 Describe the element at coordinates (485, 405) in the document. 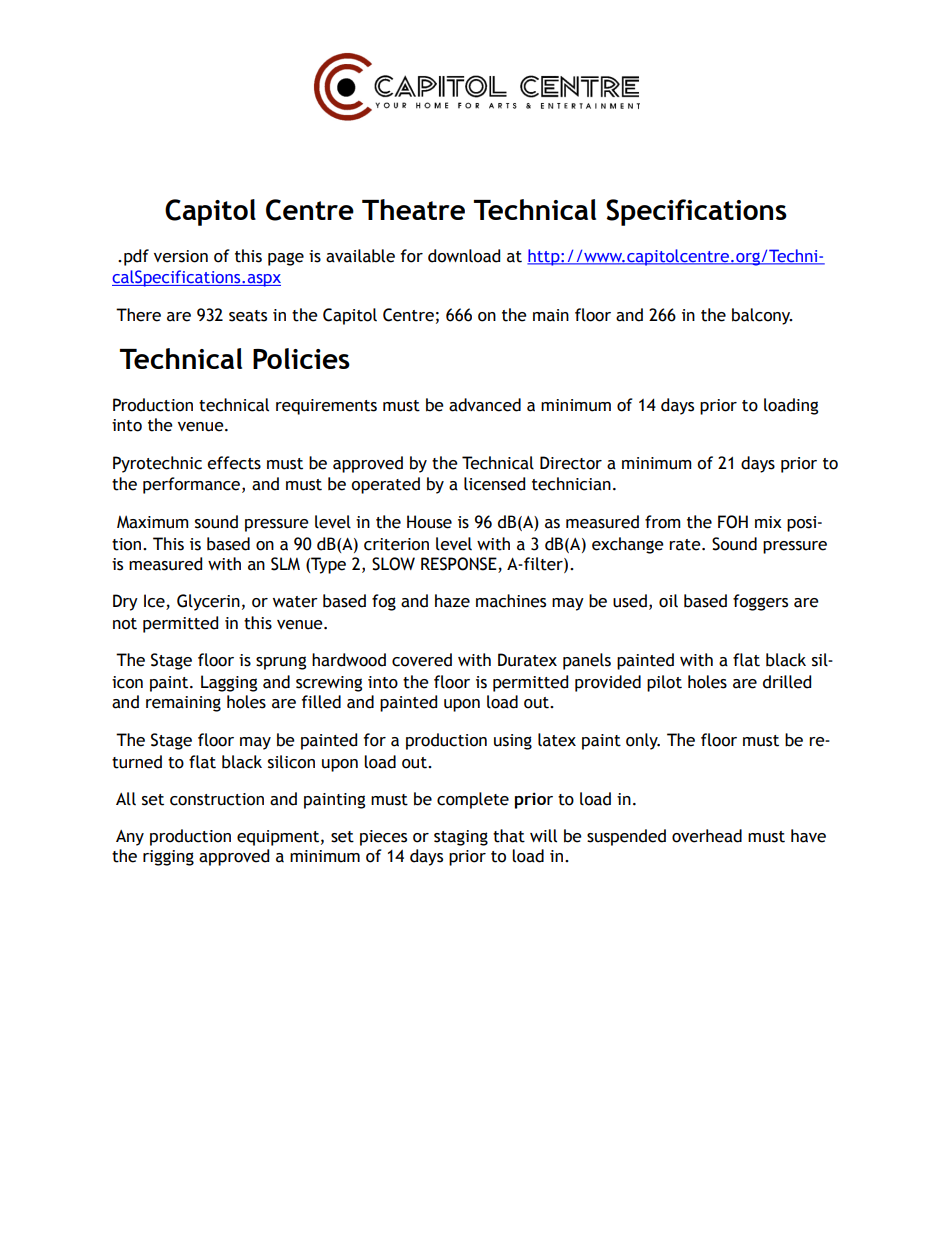

I see `advanced` at that location.
